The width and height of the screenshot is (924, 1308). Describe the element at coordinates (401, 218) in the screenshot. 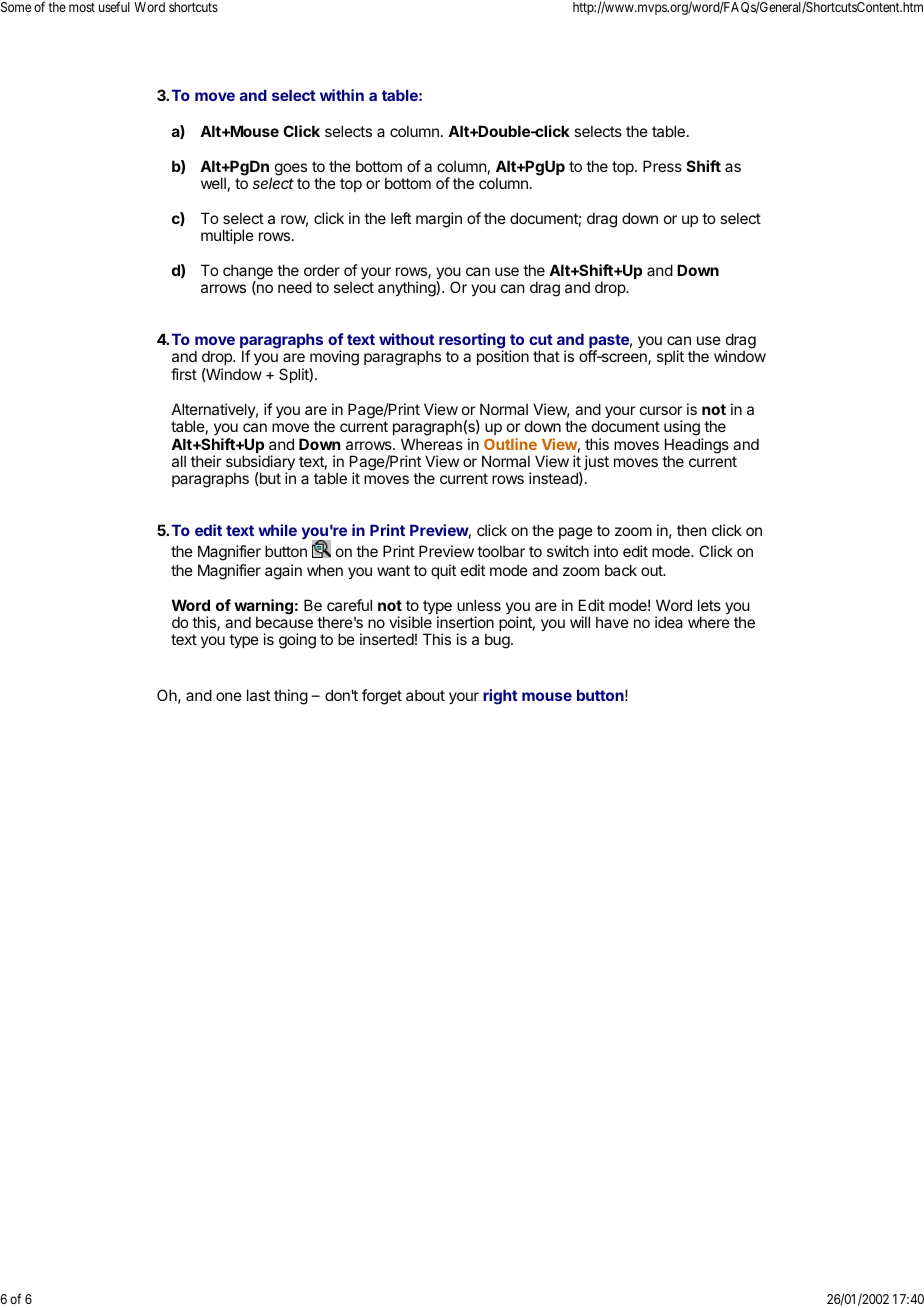

I see `left` at that location.
